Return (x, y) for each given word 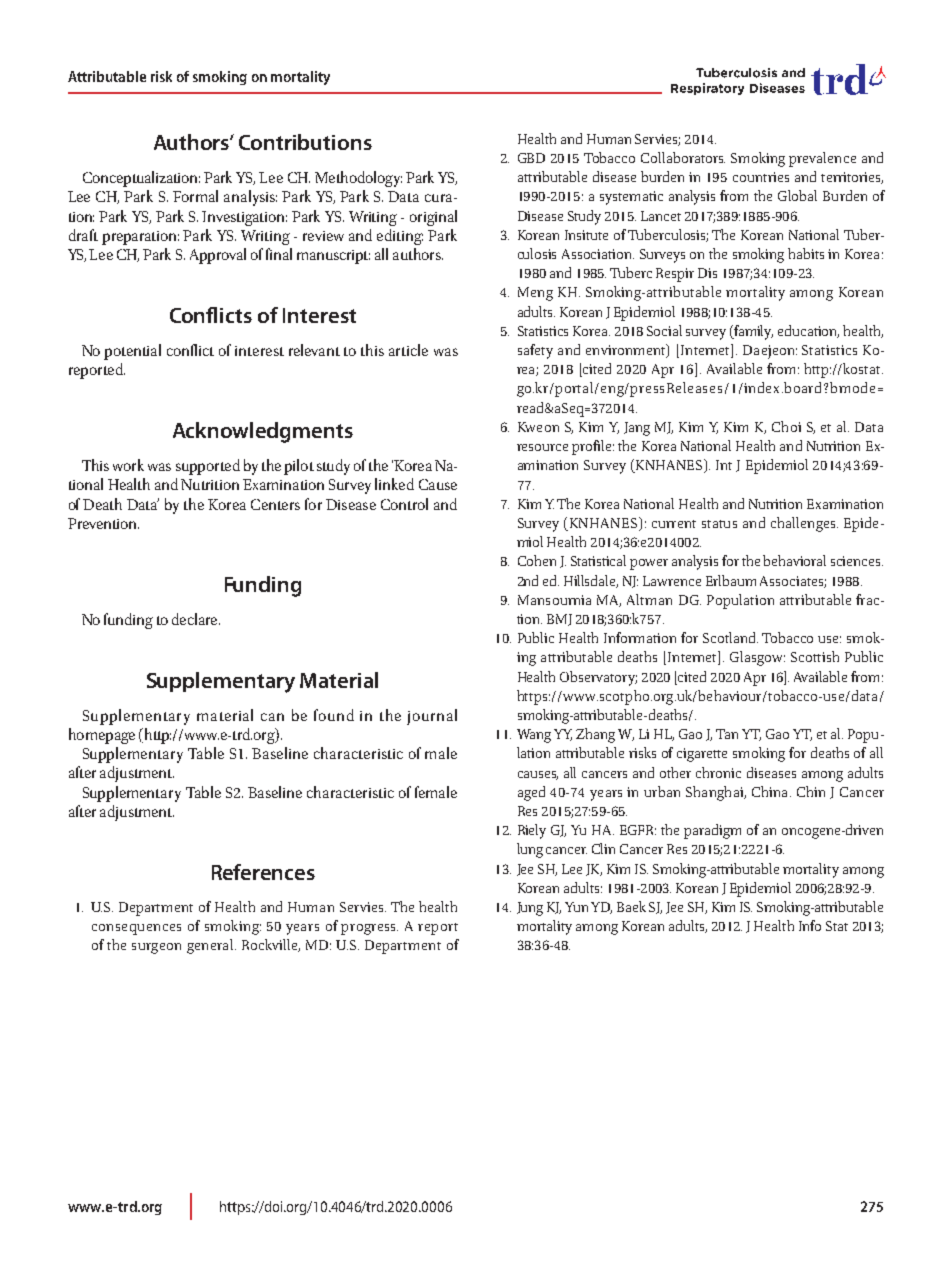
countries (761, 177)
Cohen (537, 560)
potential (132, 352)
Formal (195, 196)
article (408, 350)
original (433, 218)
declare (196, 619)
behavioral (794, 560)
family (752, 332)
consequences (136, 929)
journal (432, 717)
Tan (727, 734)
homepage (102, 736)
